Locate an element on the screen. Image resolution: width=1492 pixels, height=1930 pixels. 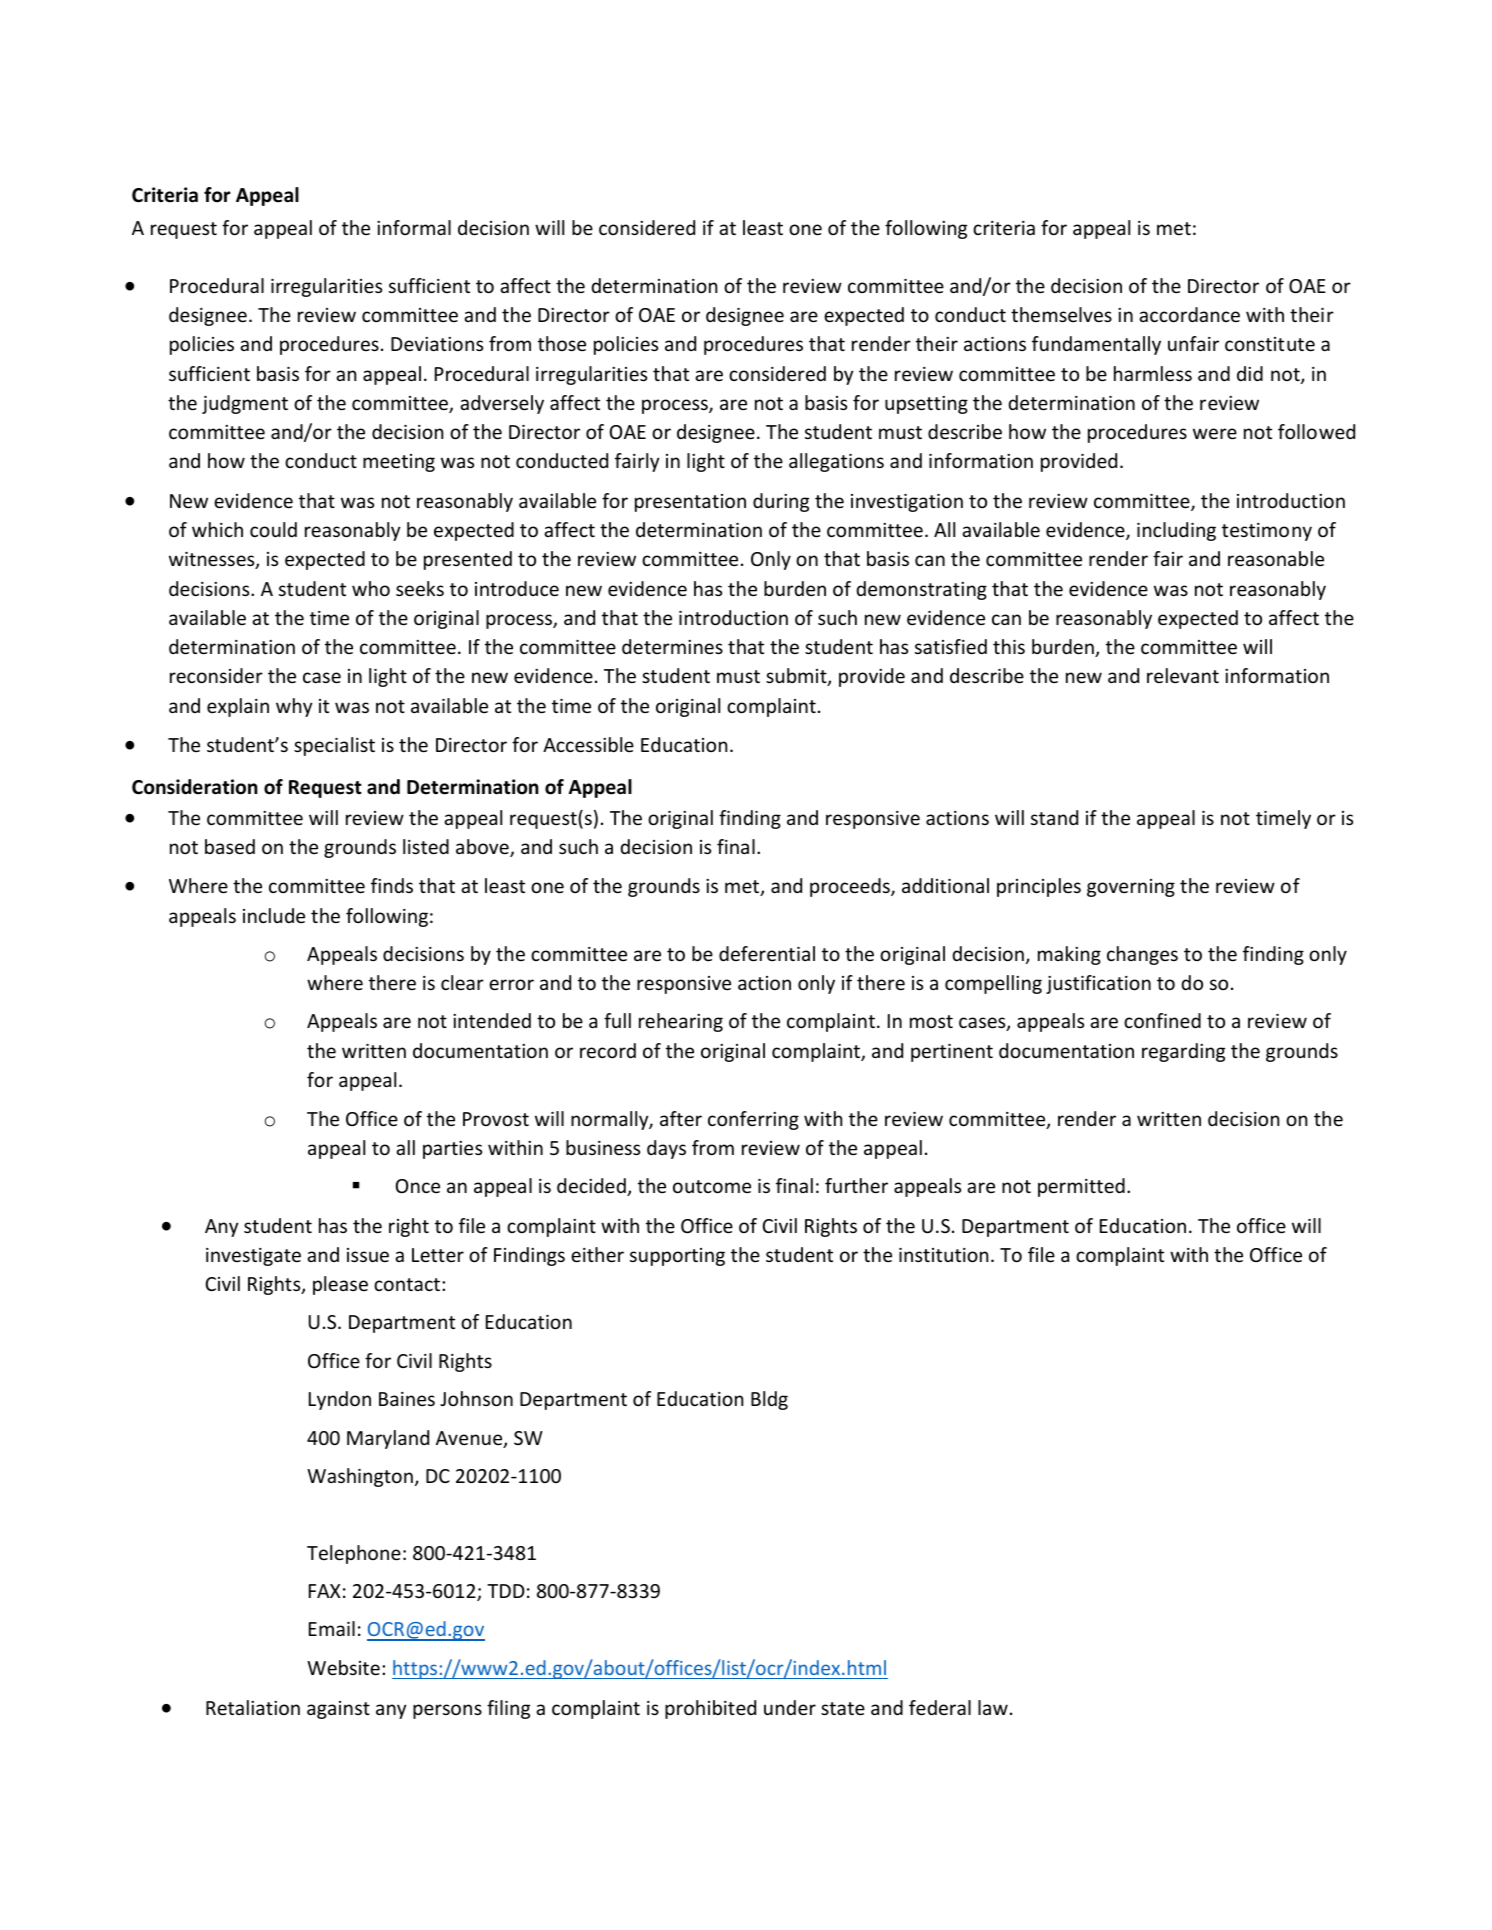
Website is located at coordinates (343, 1667).
